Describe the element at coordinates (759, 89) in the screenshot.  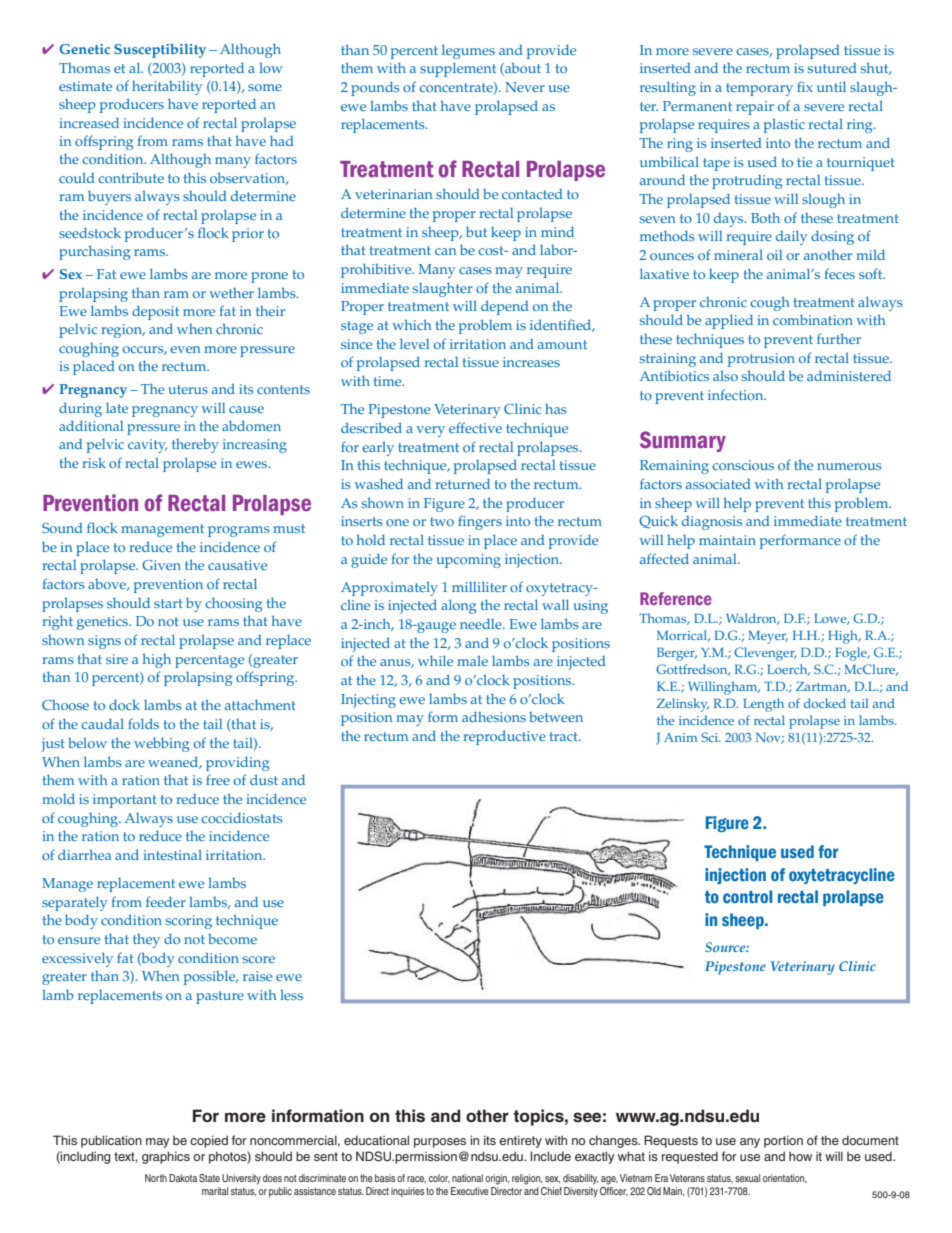
I see `temporary` at that location.
